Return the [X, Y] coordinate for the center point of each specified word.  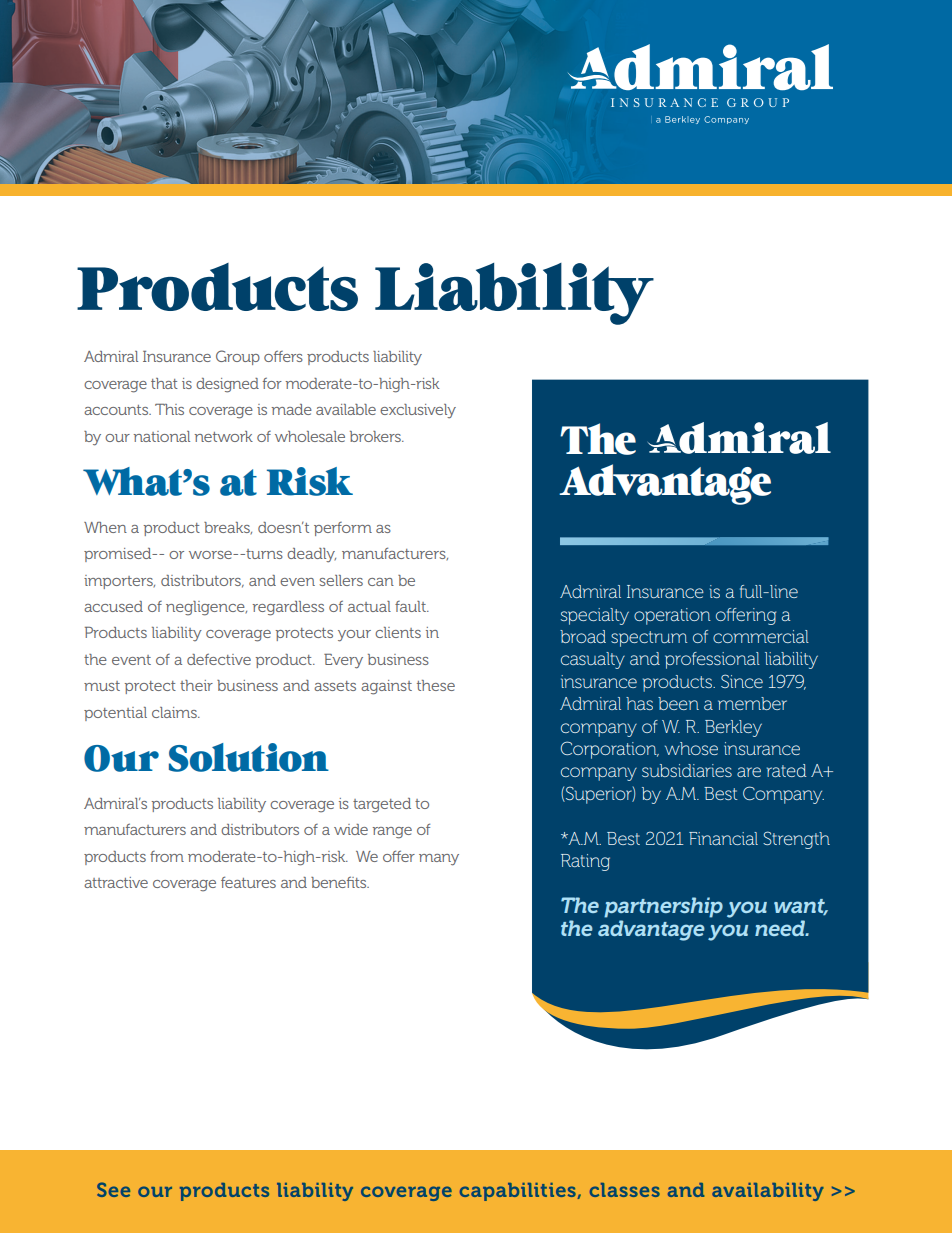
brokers [376, 436]
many [439, 860]
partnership [663, 907]
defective [219, 659]
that [164, 383]
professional [712, 660]
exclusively [418, 411]
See [113, 1189]
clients [398, 632]
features [248, 882]
